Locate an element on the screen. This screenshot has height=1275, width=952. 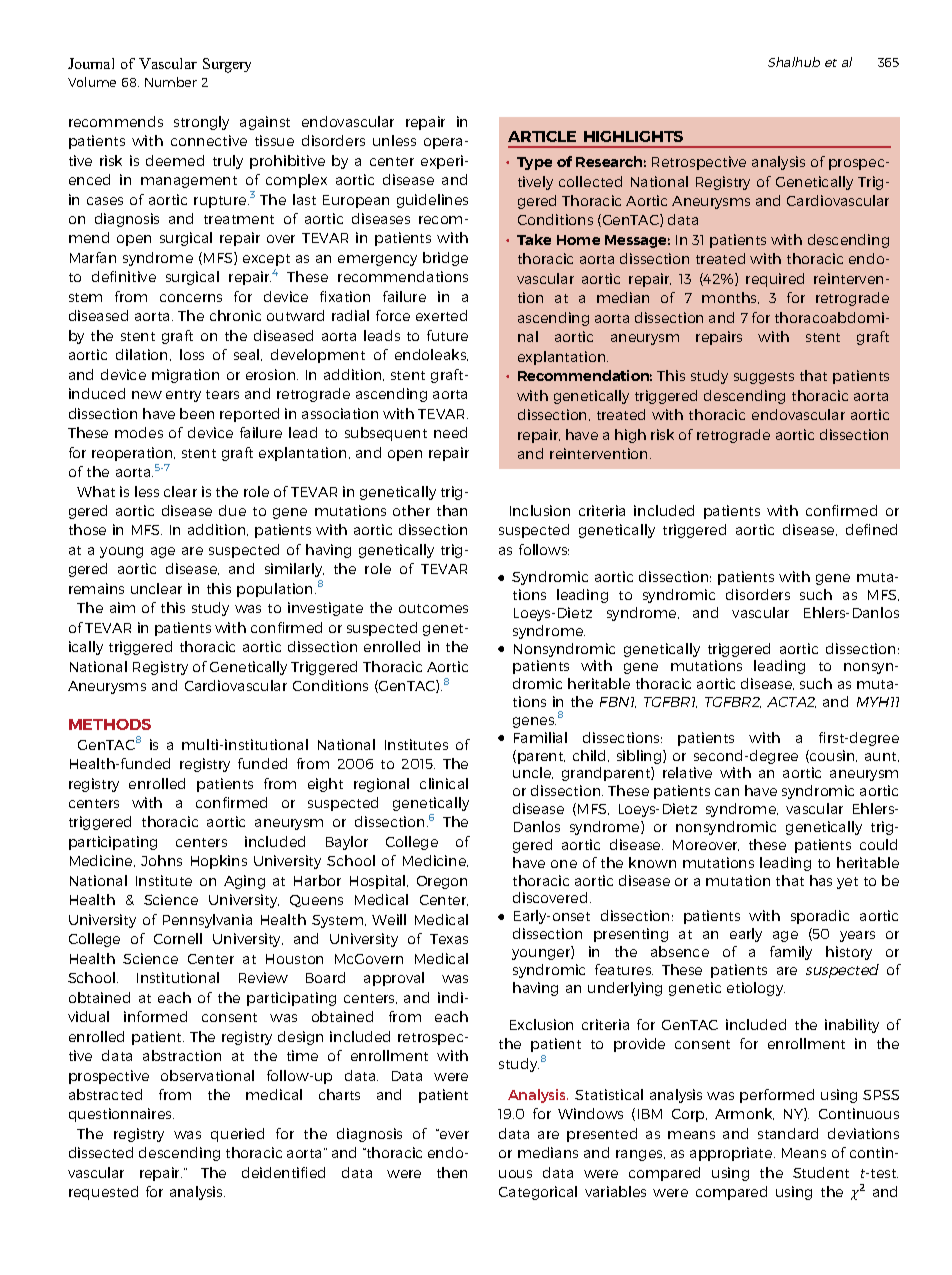
then is located at coordinates (452, 1172).
